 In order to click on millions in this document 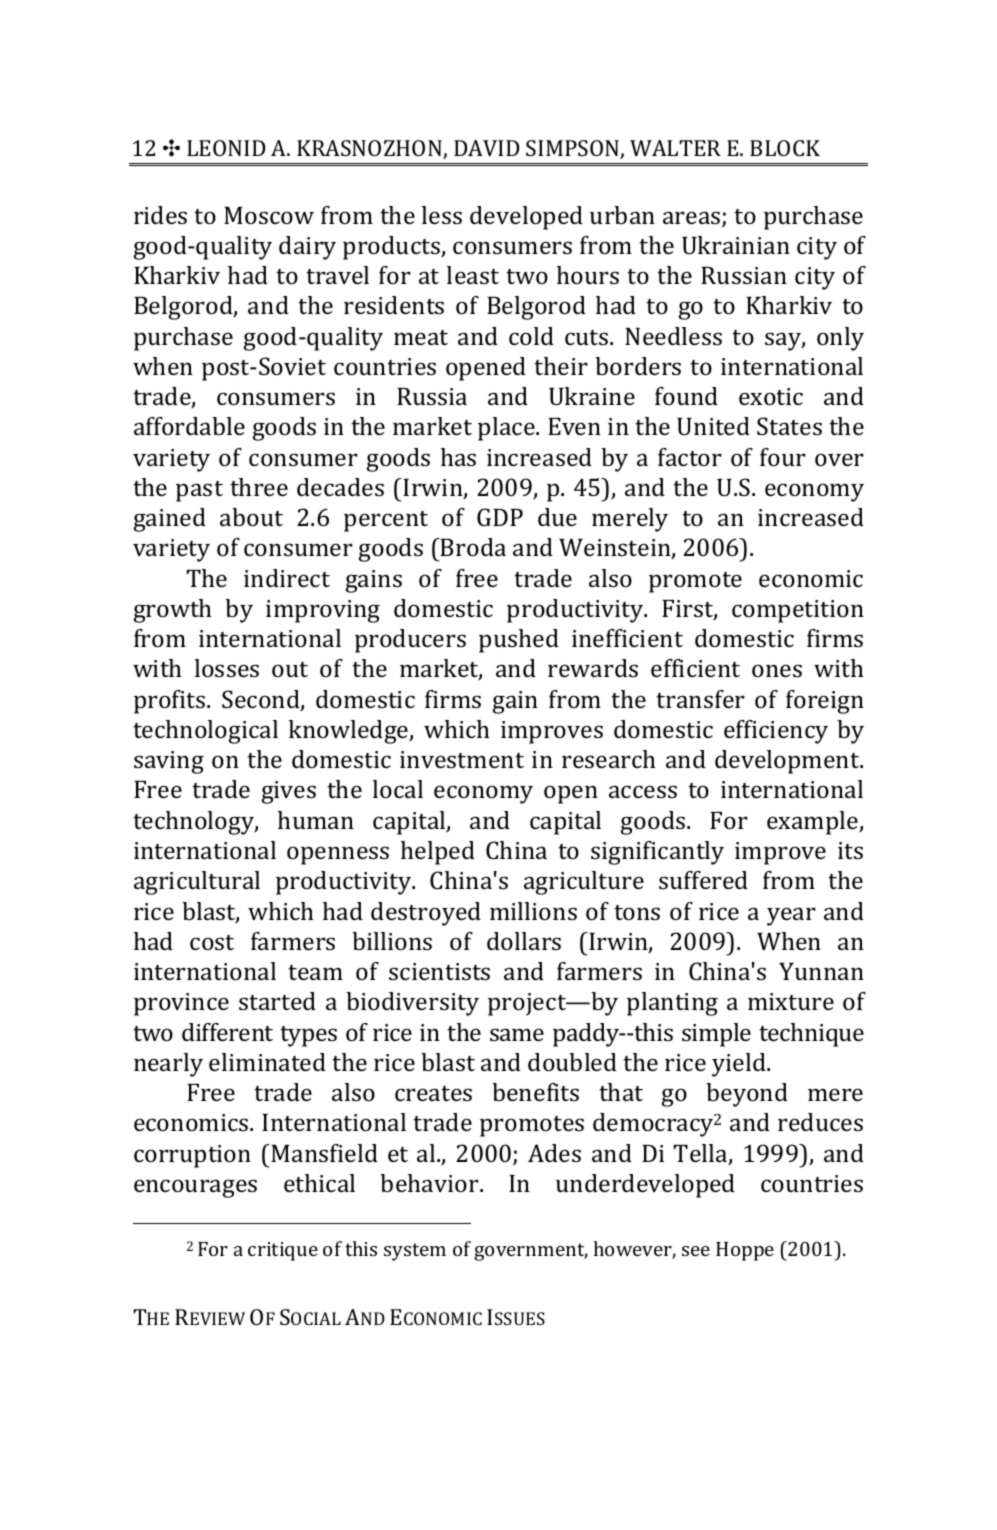, I will do `click(533, 911)`.
